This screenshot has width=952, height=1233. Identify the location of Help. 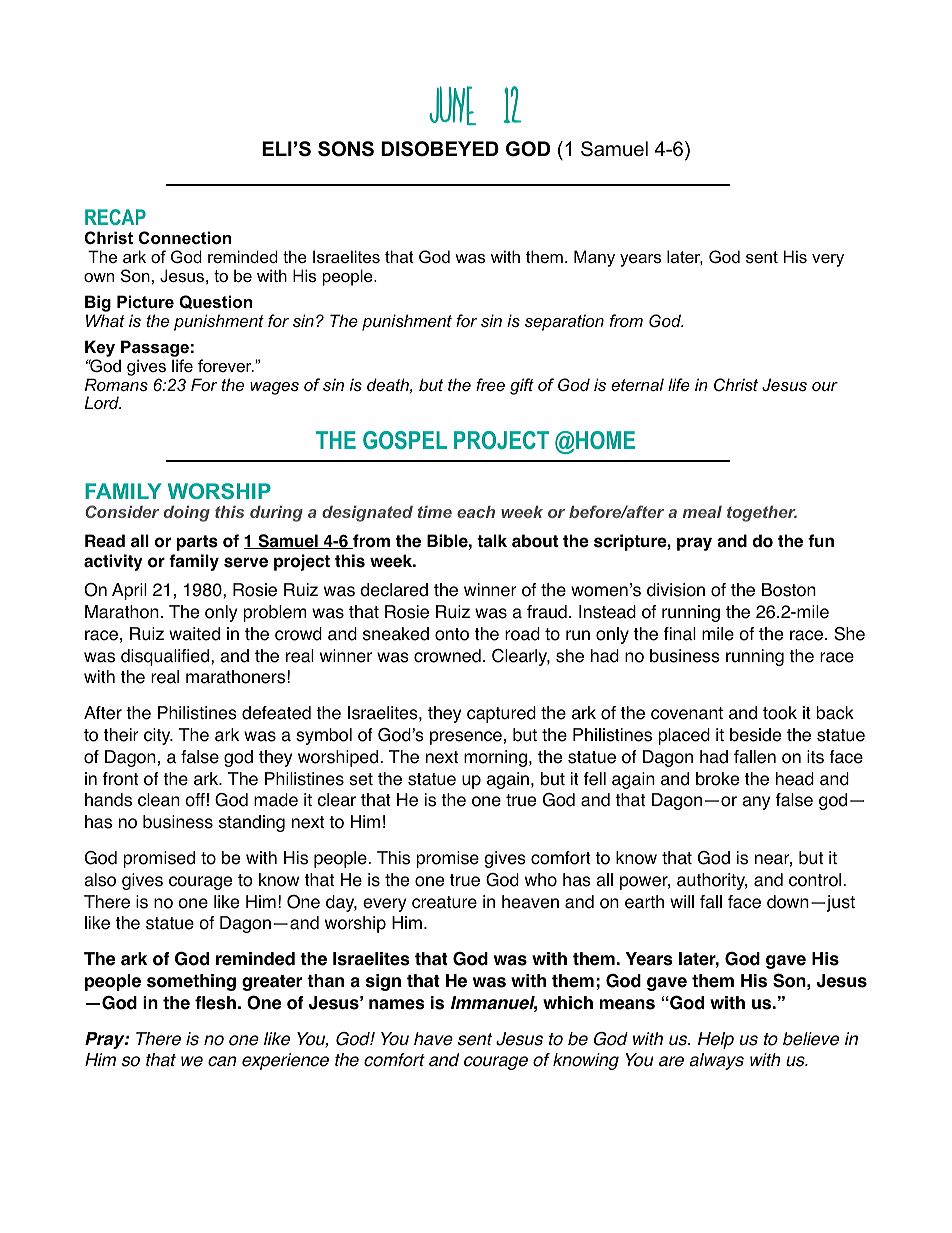
(716, 1040).
